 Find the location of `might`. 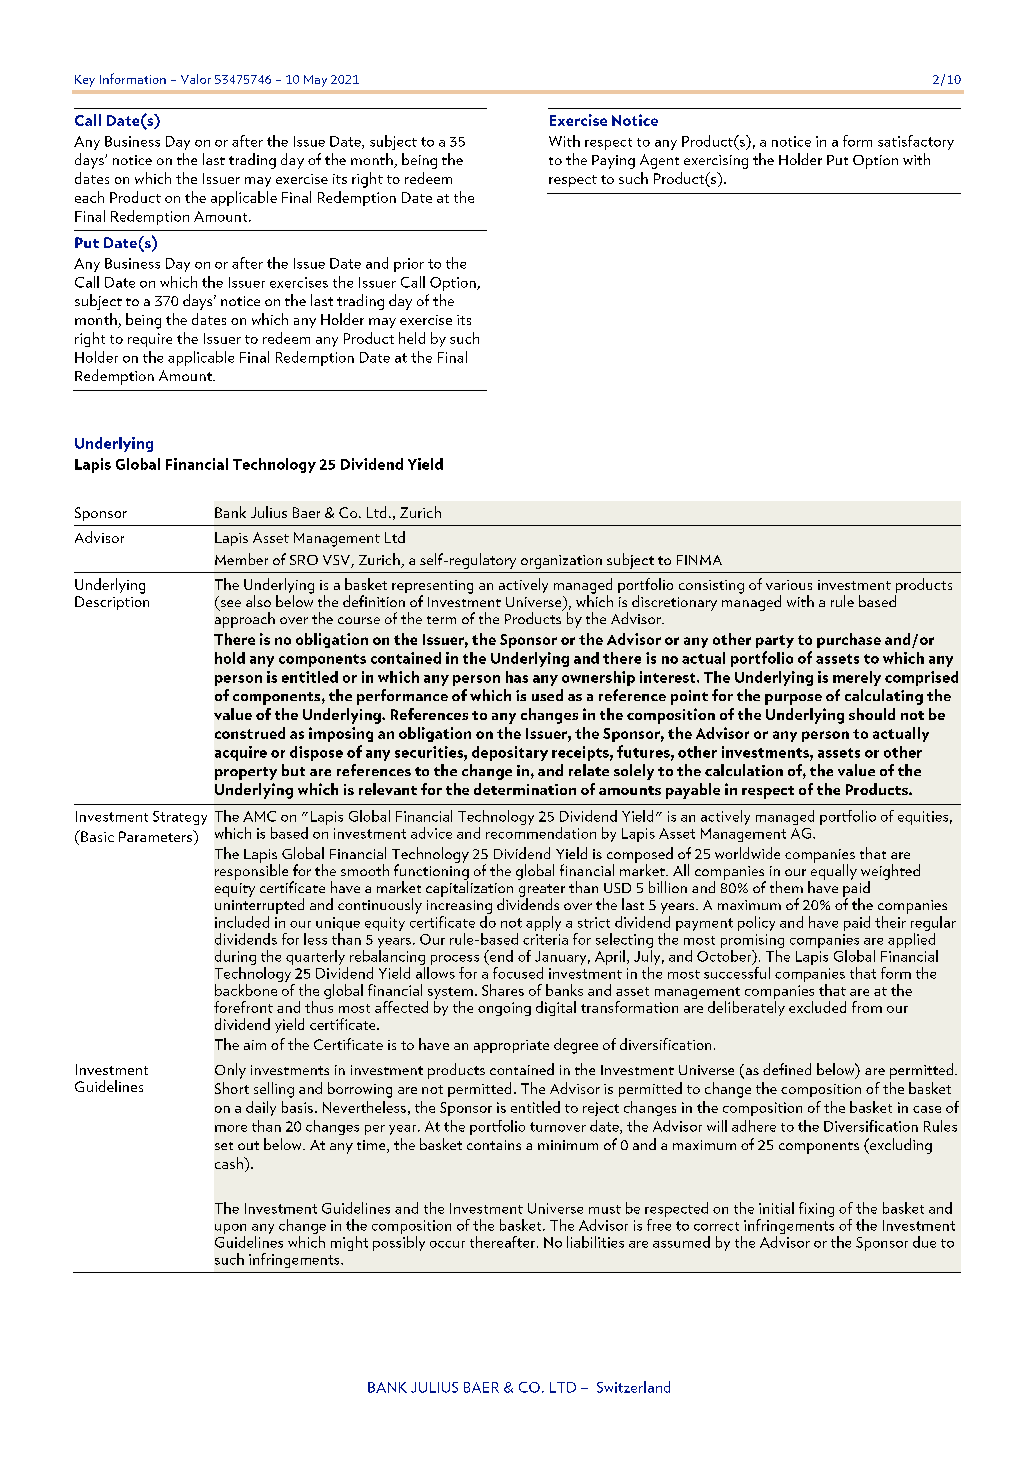

might is located at coordinates (349, 1243).
